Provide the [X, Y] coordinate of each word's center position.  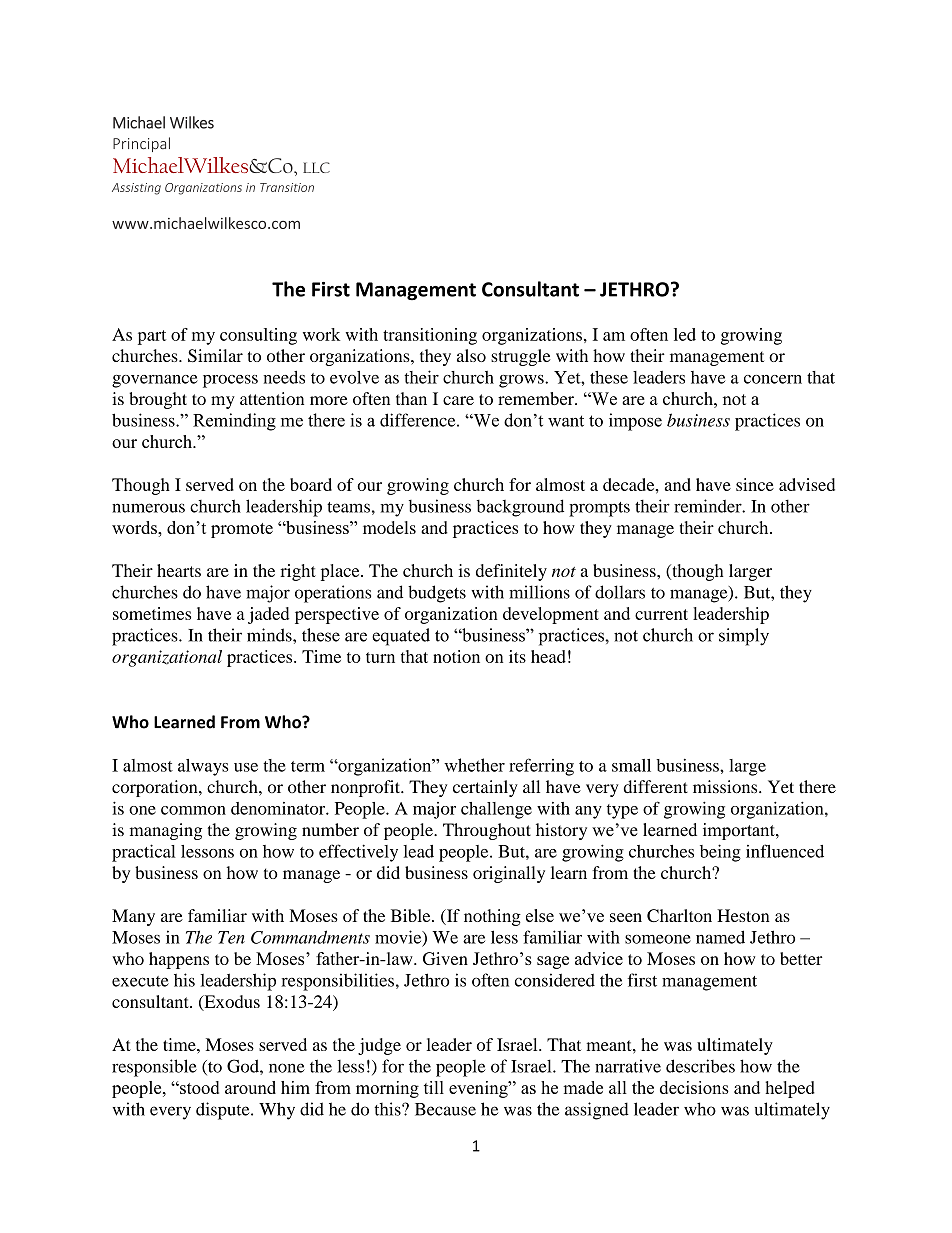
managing [166, 831]
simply [744, 637]
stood [198, 1087]
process [230, 381]
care [458, 400]
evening [479, 1089]
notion [456, 656]
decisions [694, 1087]
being [720, 853]
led [685, 334]
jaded [268, 615]
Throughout [487, 831]
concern [773, 379]
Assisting [136, 189]
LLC [316, 167]
